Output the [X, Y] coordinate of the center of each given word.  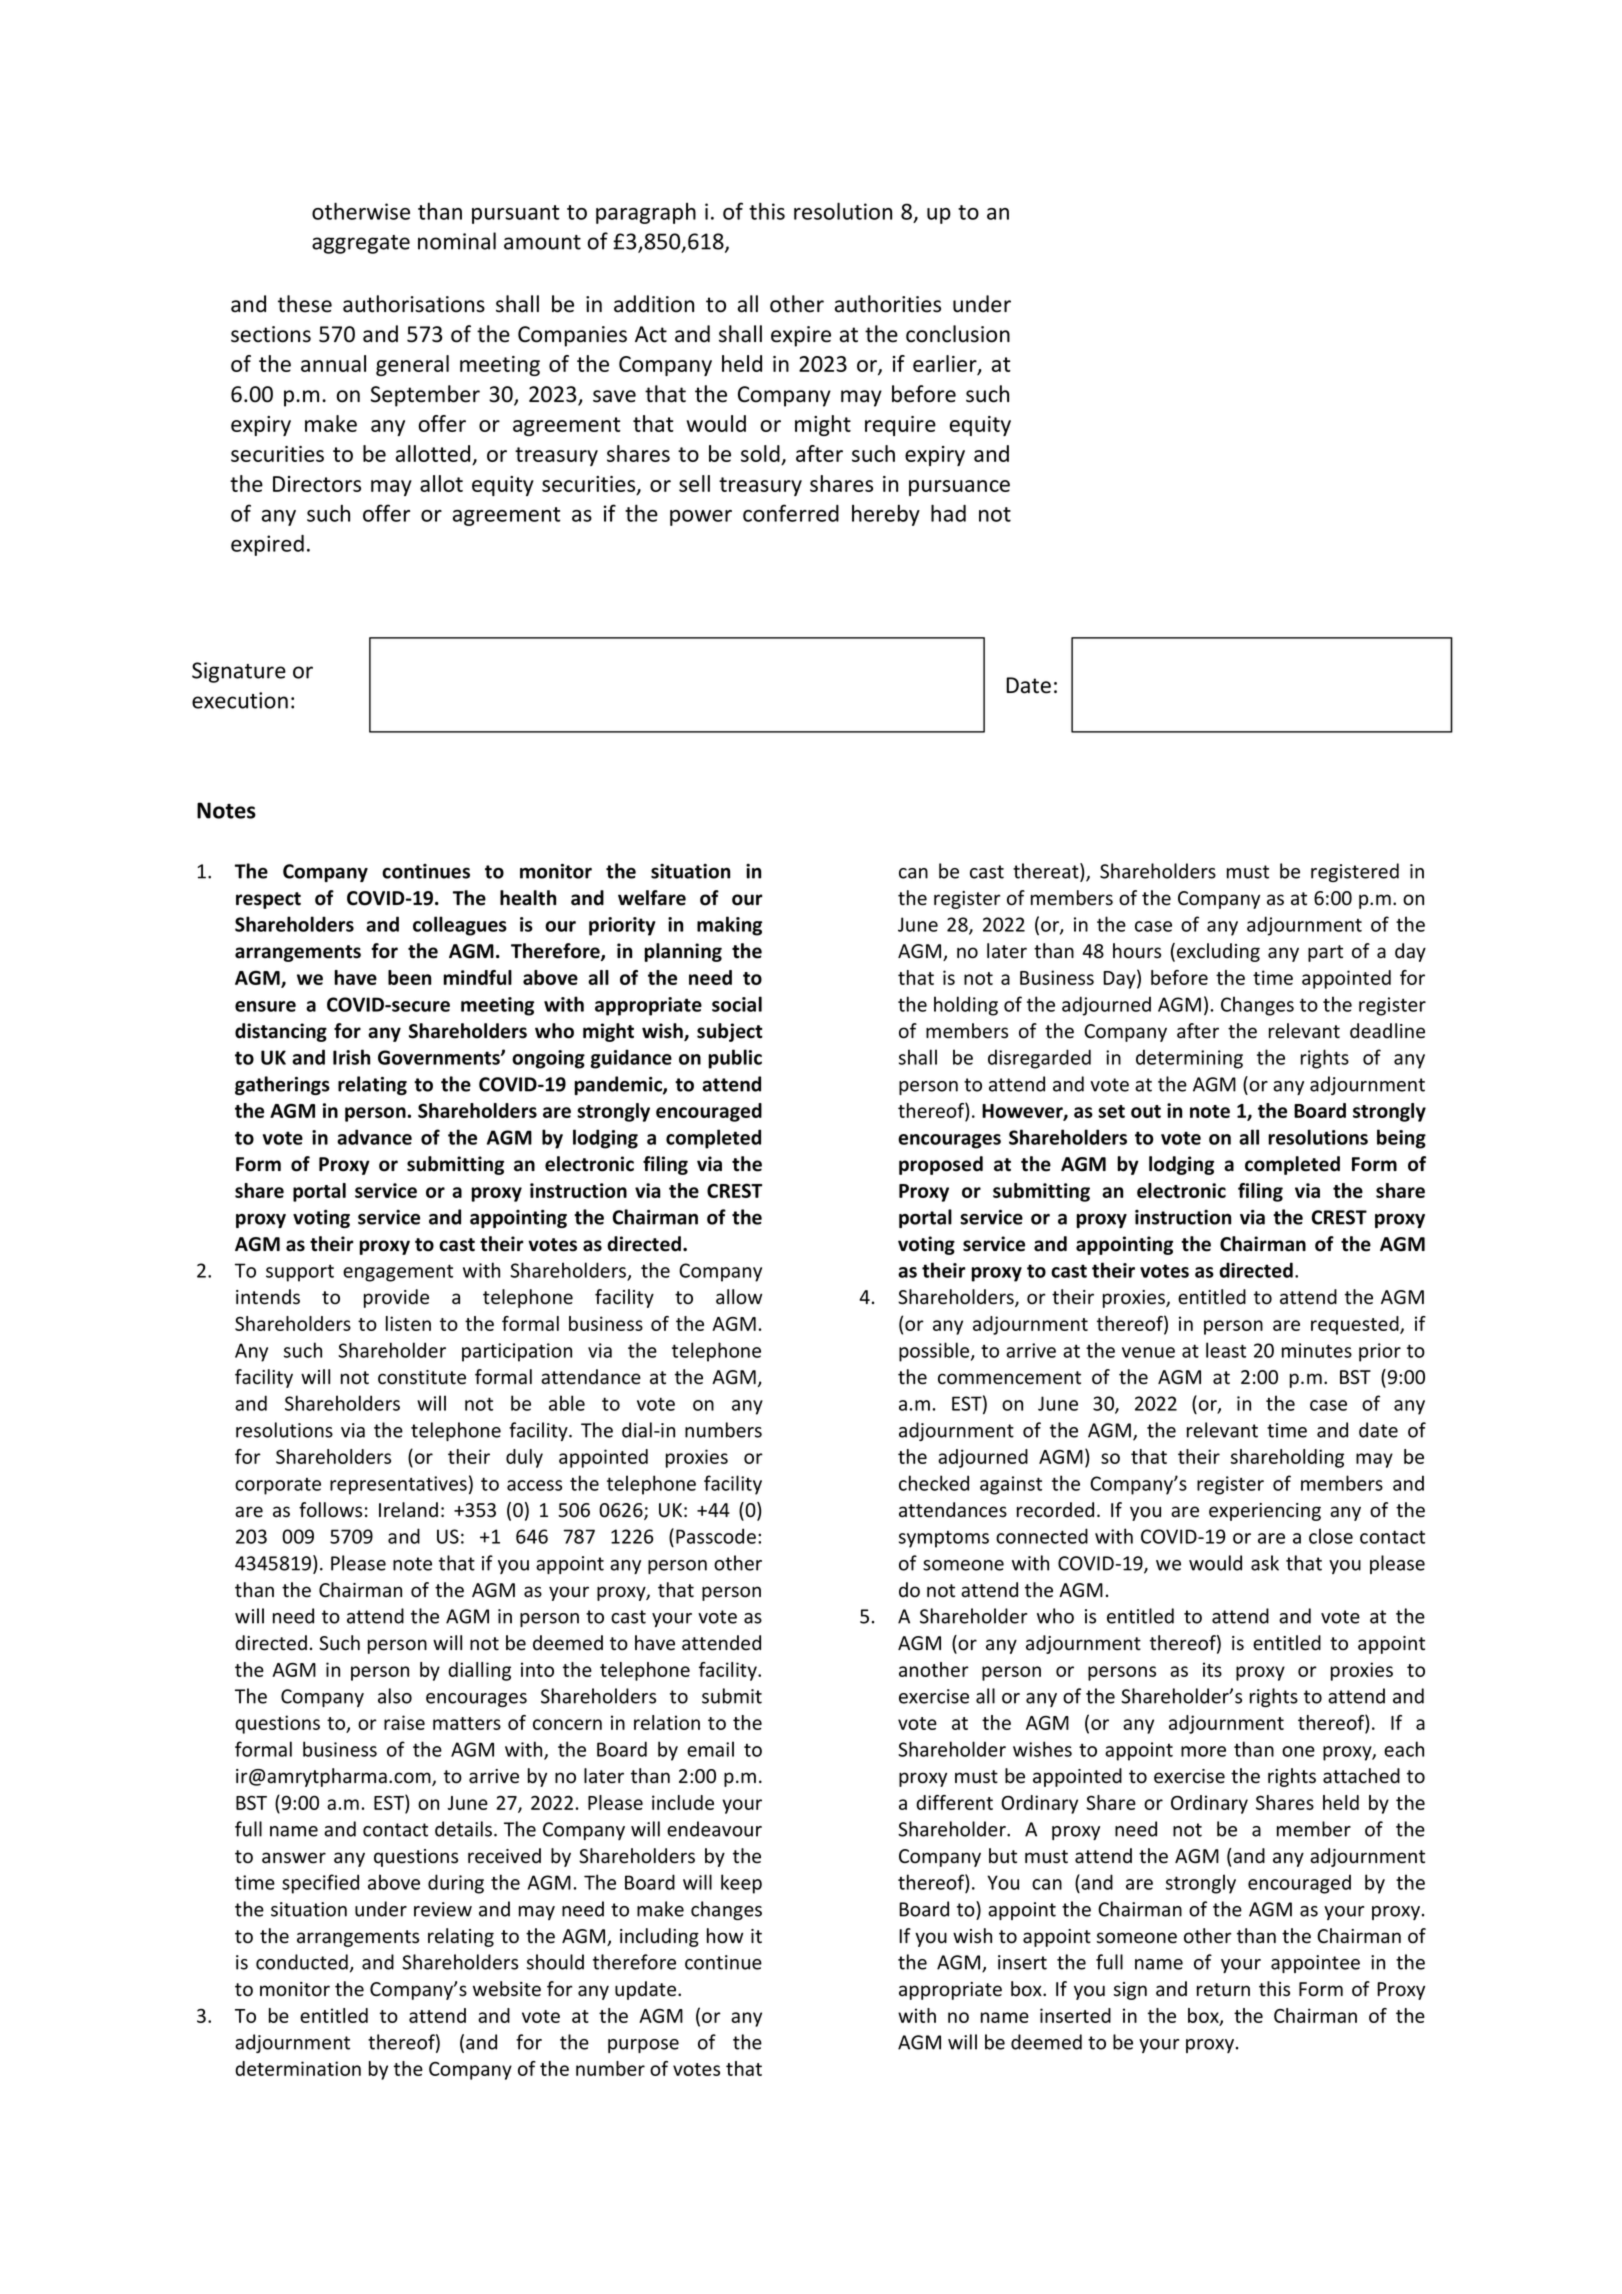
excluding [1218, 952]
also [395, 1696]
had [948, 513]
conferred [791, 513]
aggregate [361, 244]
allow [739, 1297]
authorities [888, 304]
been [409, 977]
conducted [302, 1962]
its [1212, 1669]
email [710, 1749]
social [737, 1004]
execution [240, 700]
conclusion [958, 334]
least [1226, 1350]
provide [396, 1298]
